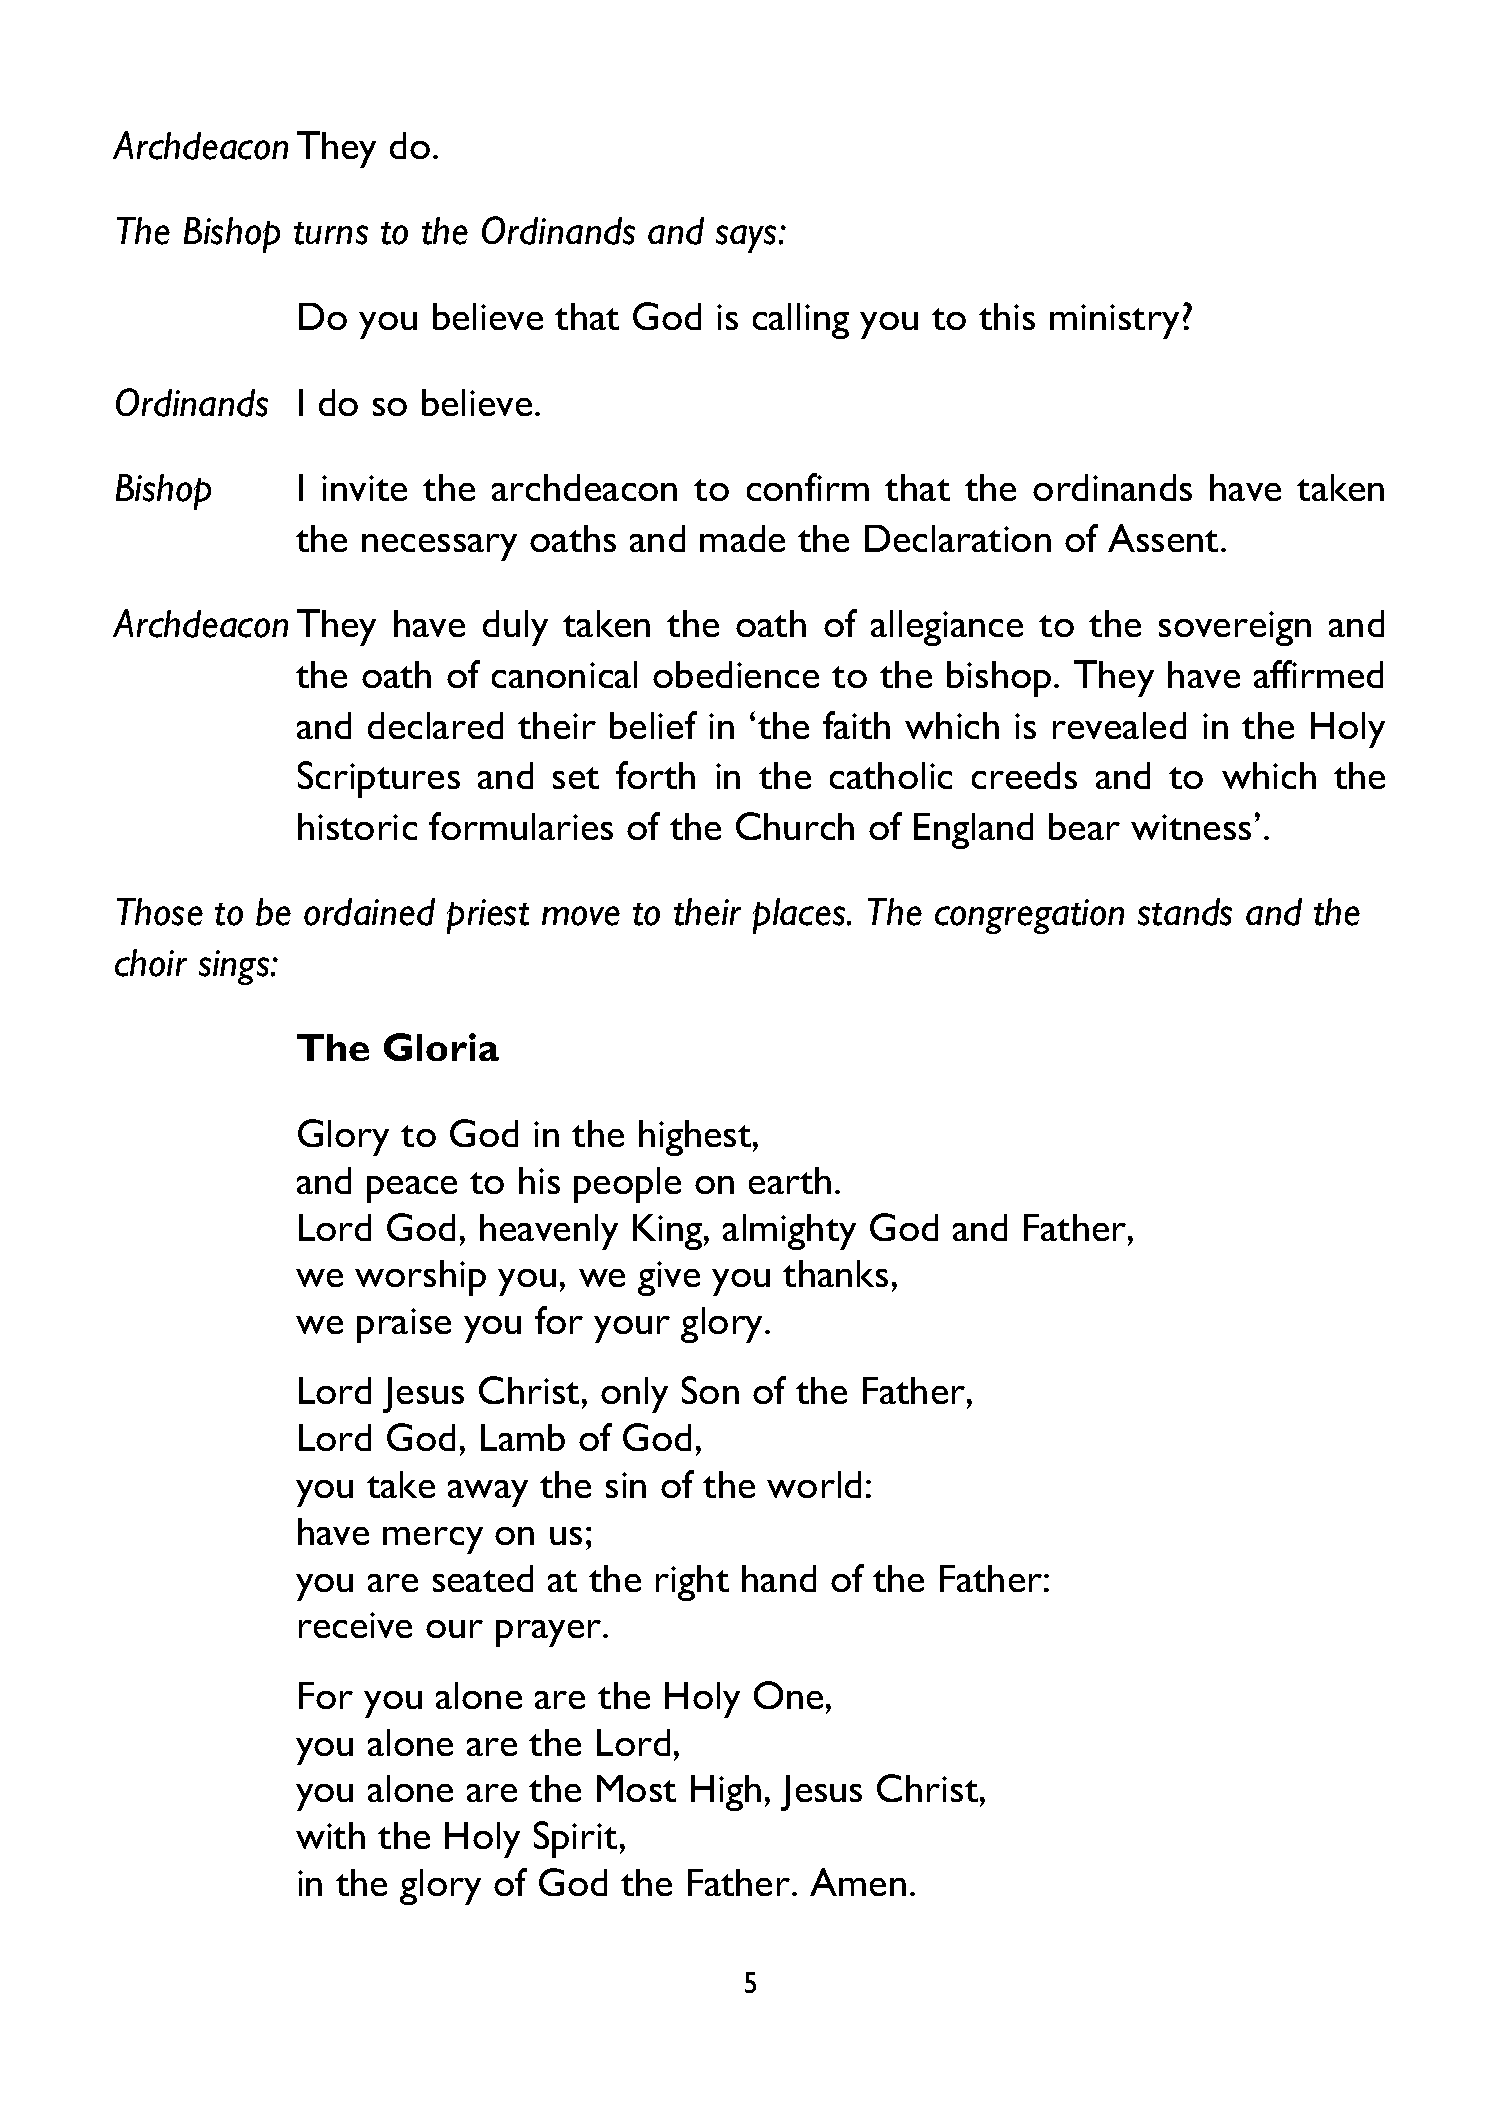  What do you see at coordinates (1185, 912) in the screenshot?
I see `stands` at bounding box center [1185, 912].
